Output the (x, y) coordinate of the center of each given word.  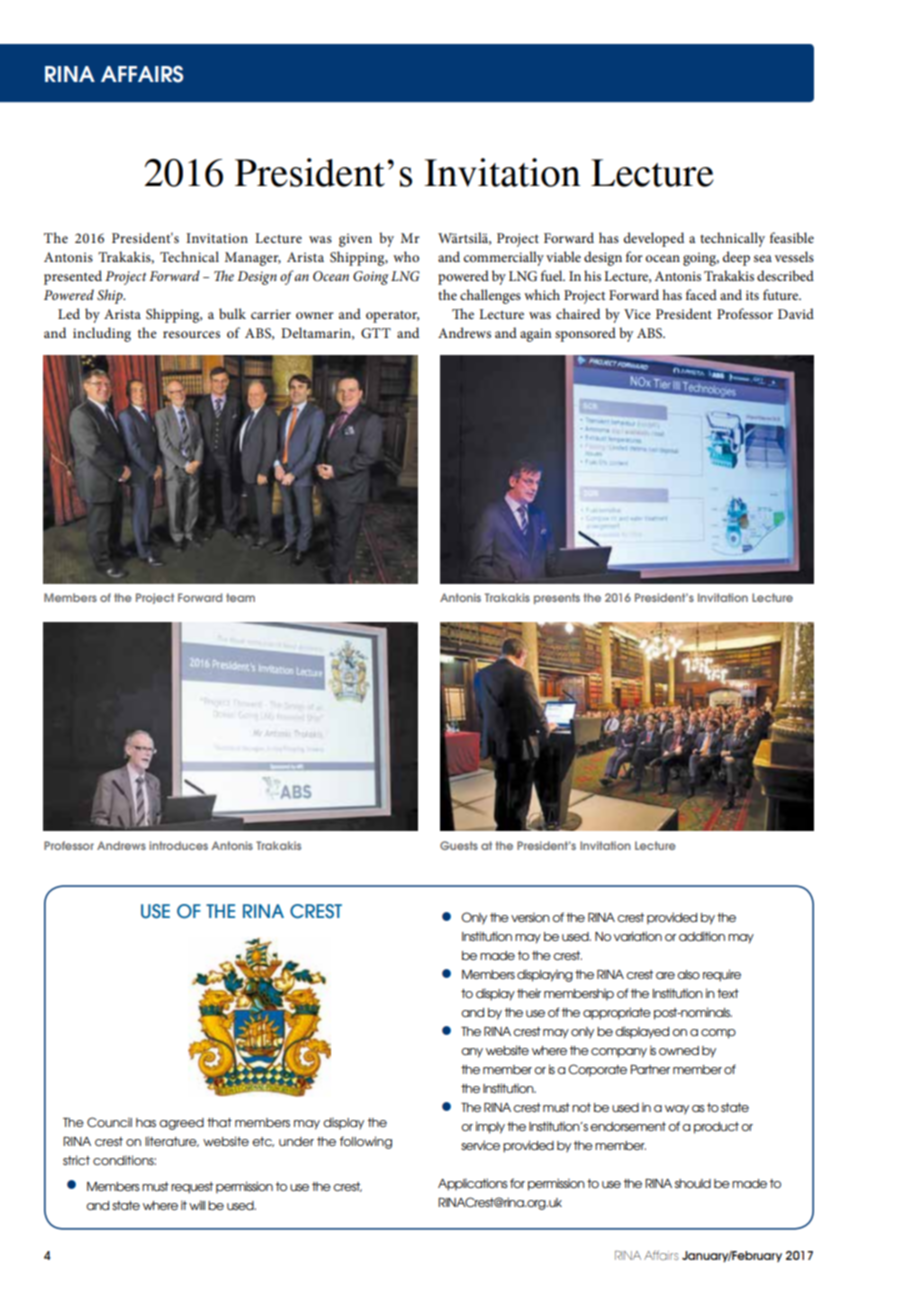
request (192, 1188)
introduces (178, 845)
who (406, 256)
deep (736, 258)
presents (557, 598)
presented (73, 277)
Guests (459, 845)
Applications (473, 1184)
